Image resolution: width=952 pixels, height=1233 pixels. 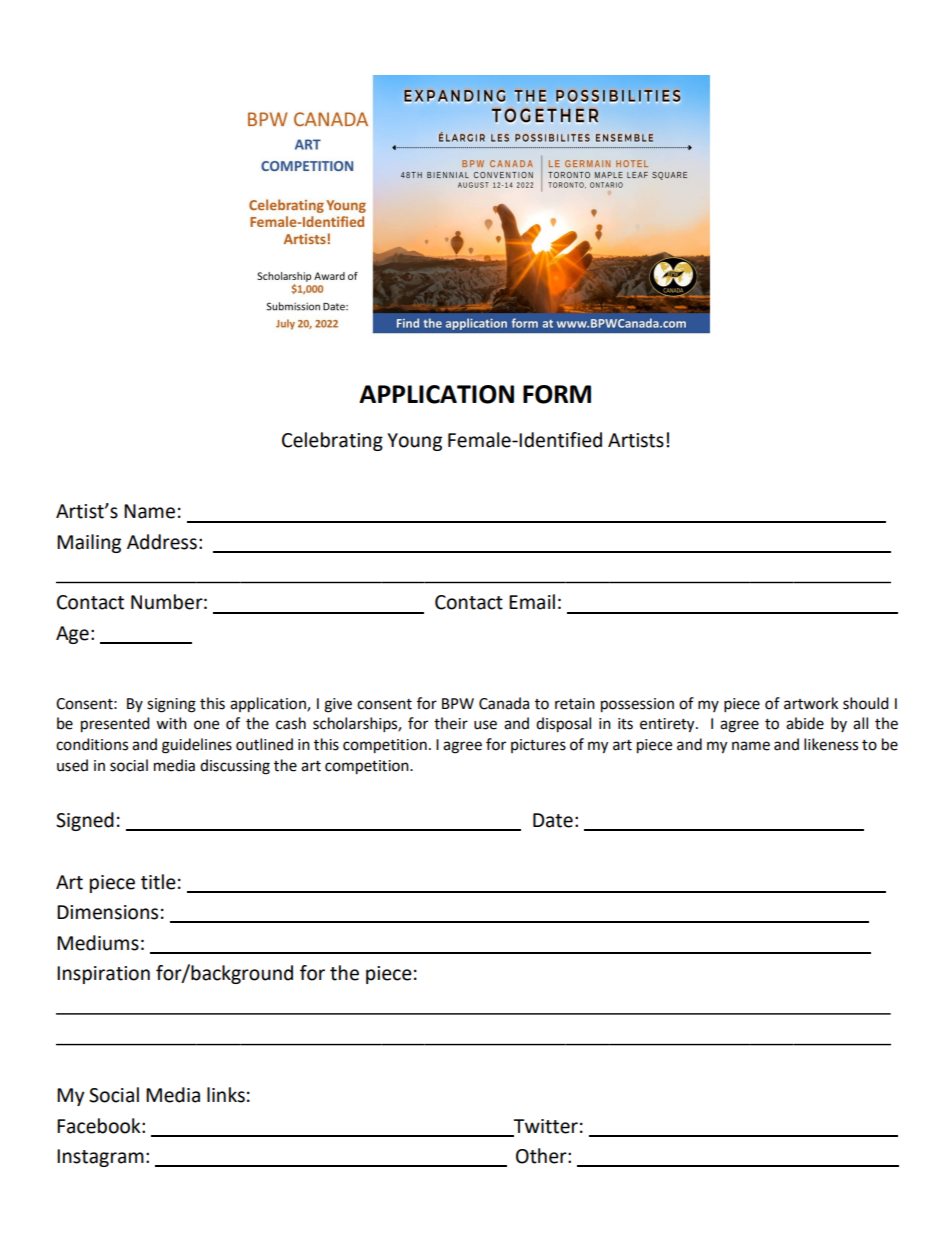 I want to click on likeness, so click(x=831, y=744).
